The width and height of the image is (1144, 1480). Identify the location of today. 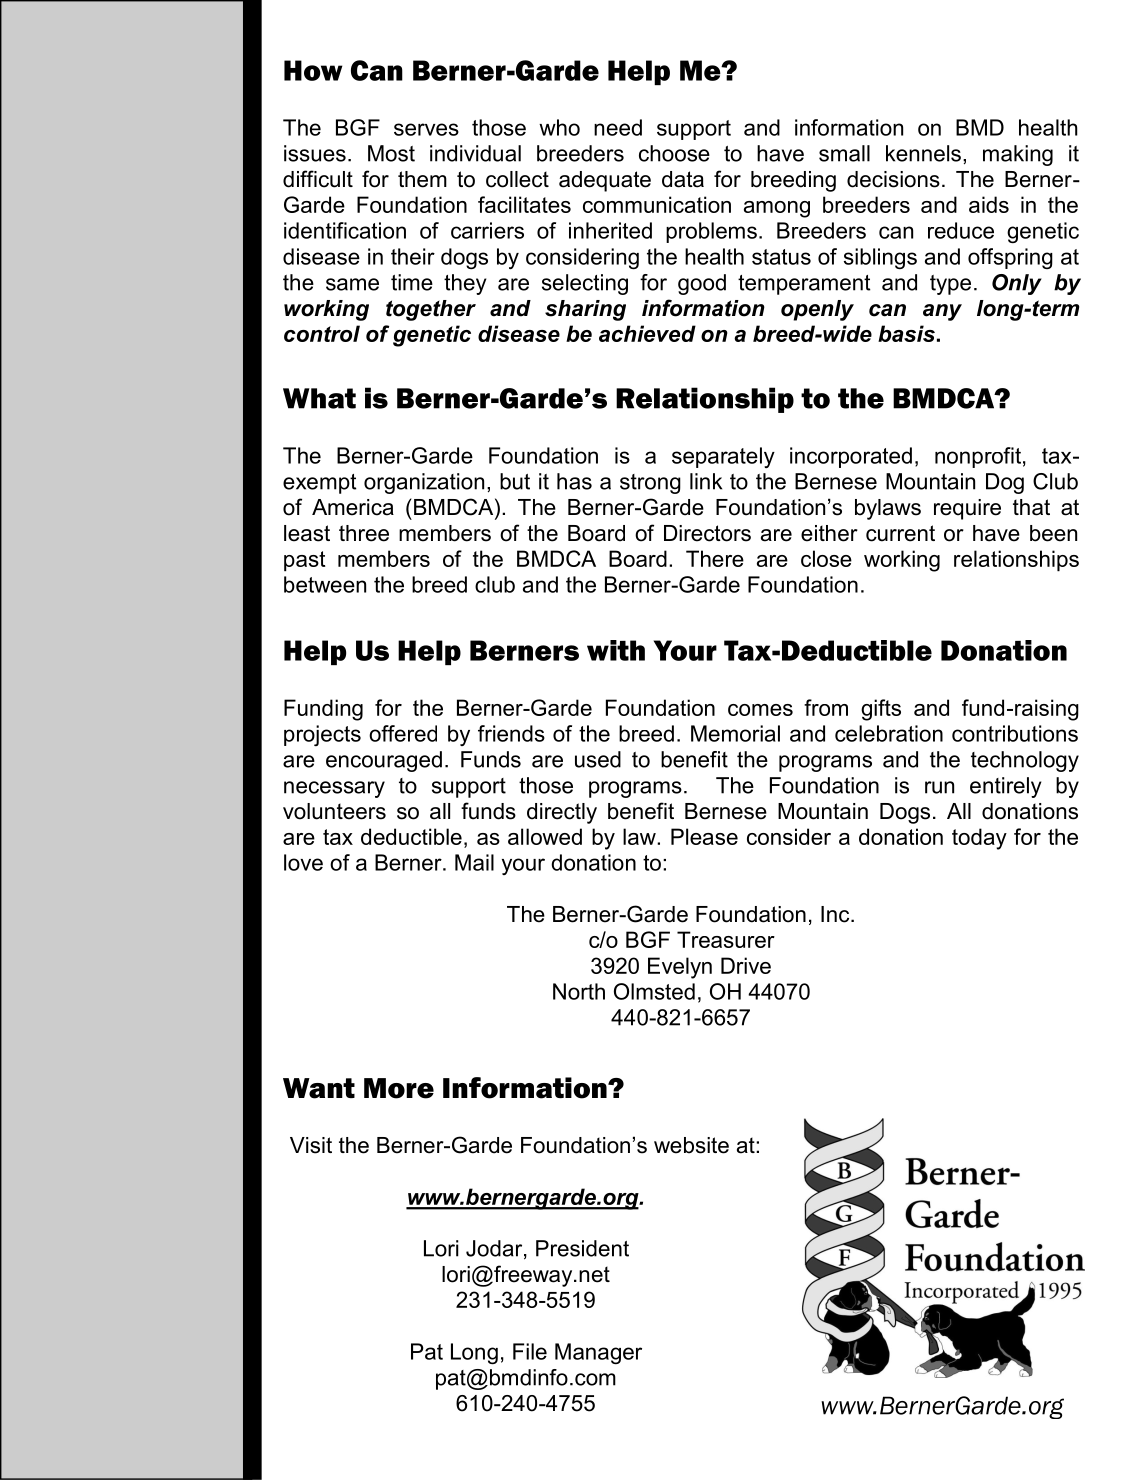
(979, 839).
